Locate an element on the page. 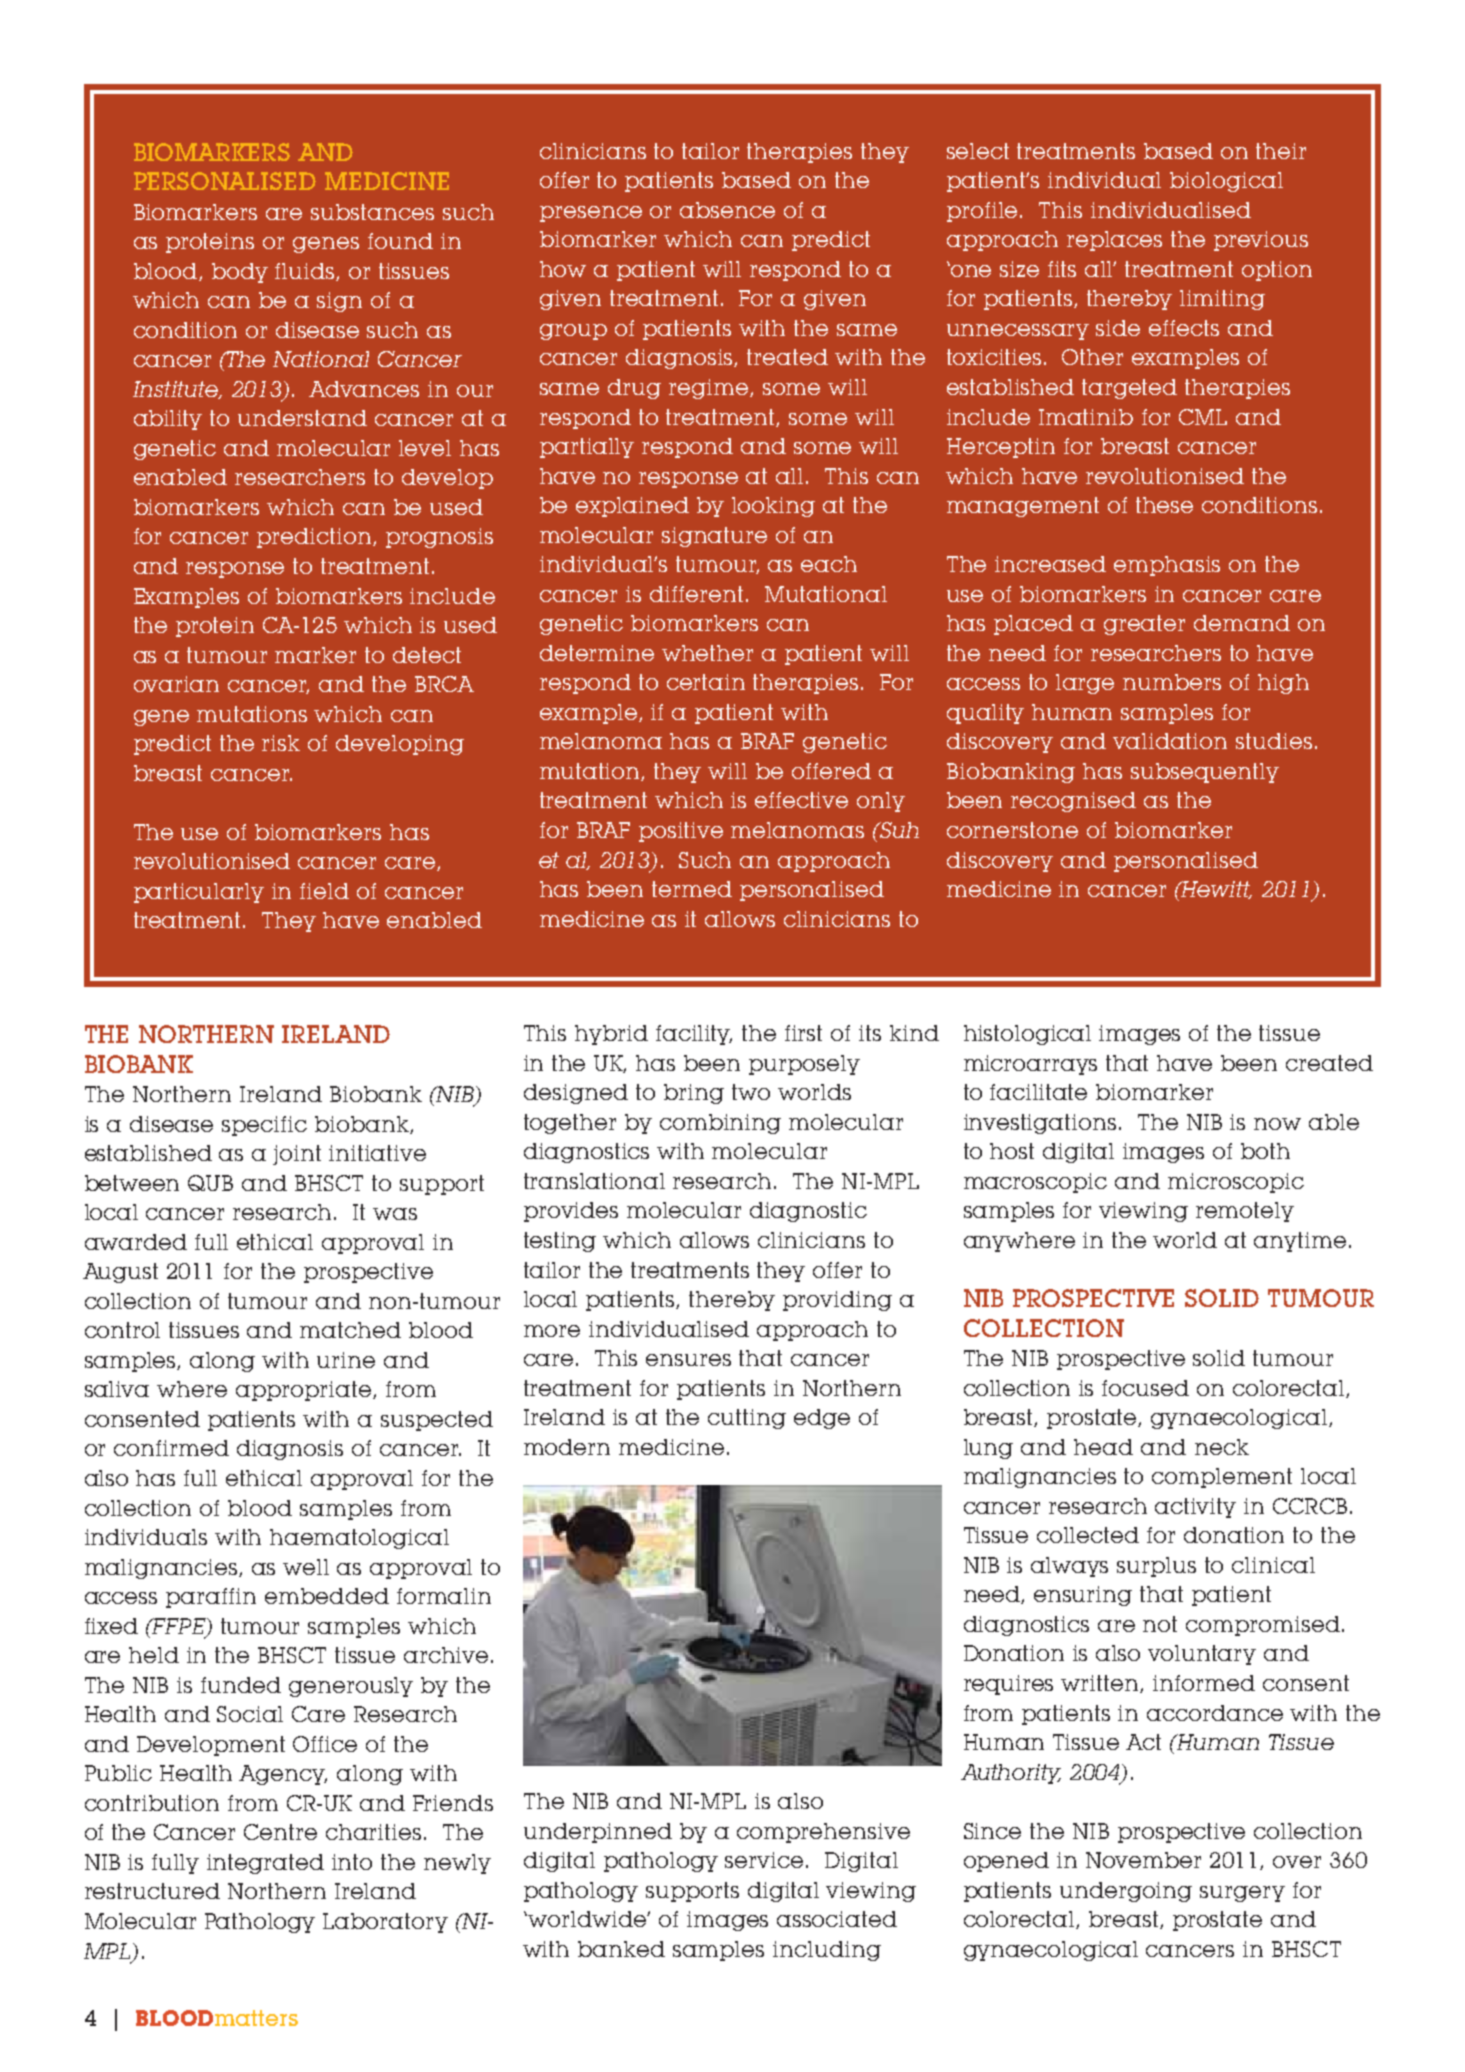 This page has width=1465, height=2072. cutting is located at coordinates (747, 1419).
